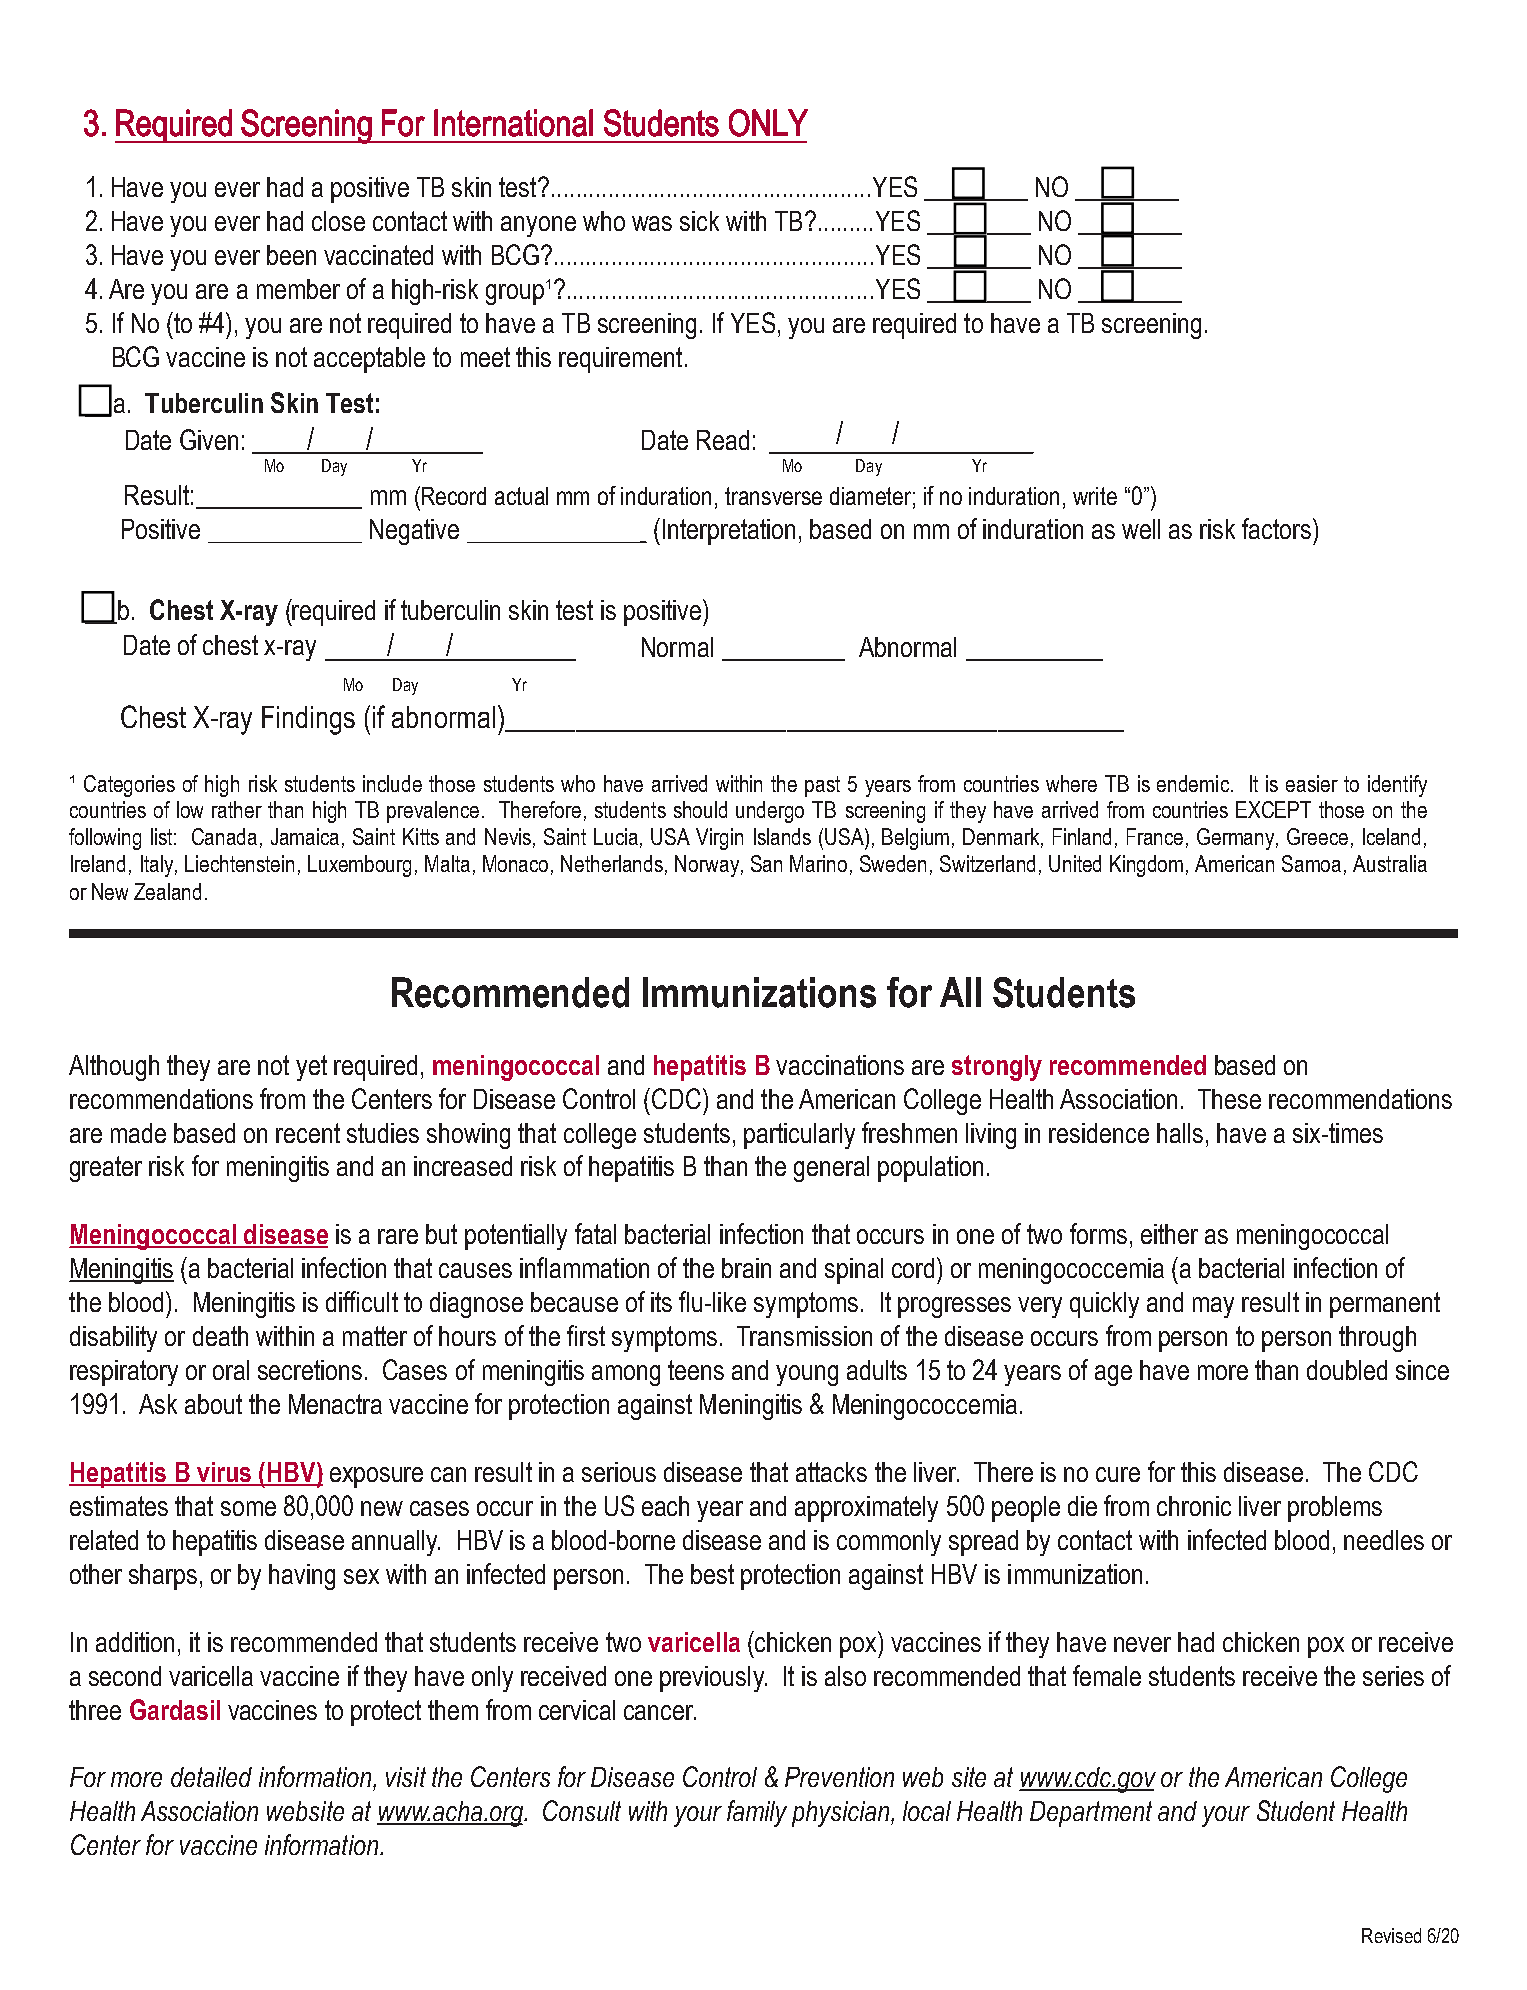 The width and height of the image is (1527, 1990). What do you see at coordinates (1276, 528) in the image?
I see `factors` at bounding box center [1276, 528].
